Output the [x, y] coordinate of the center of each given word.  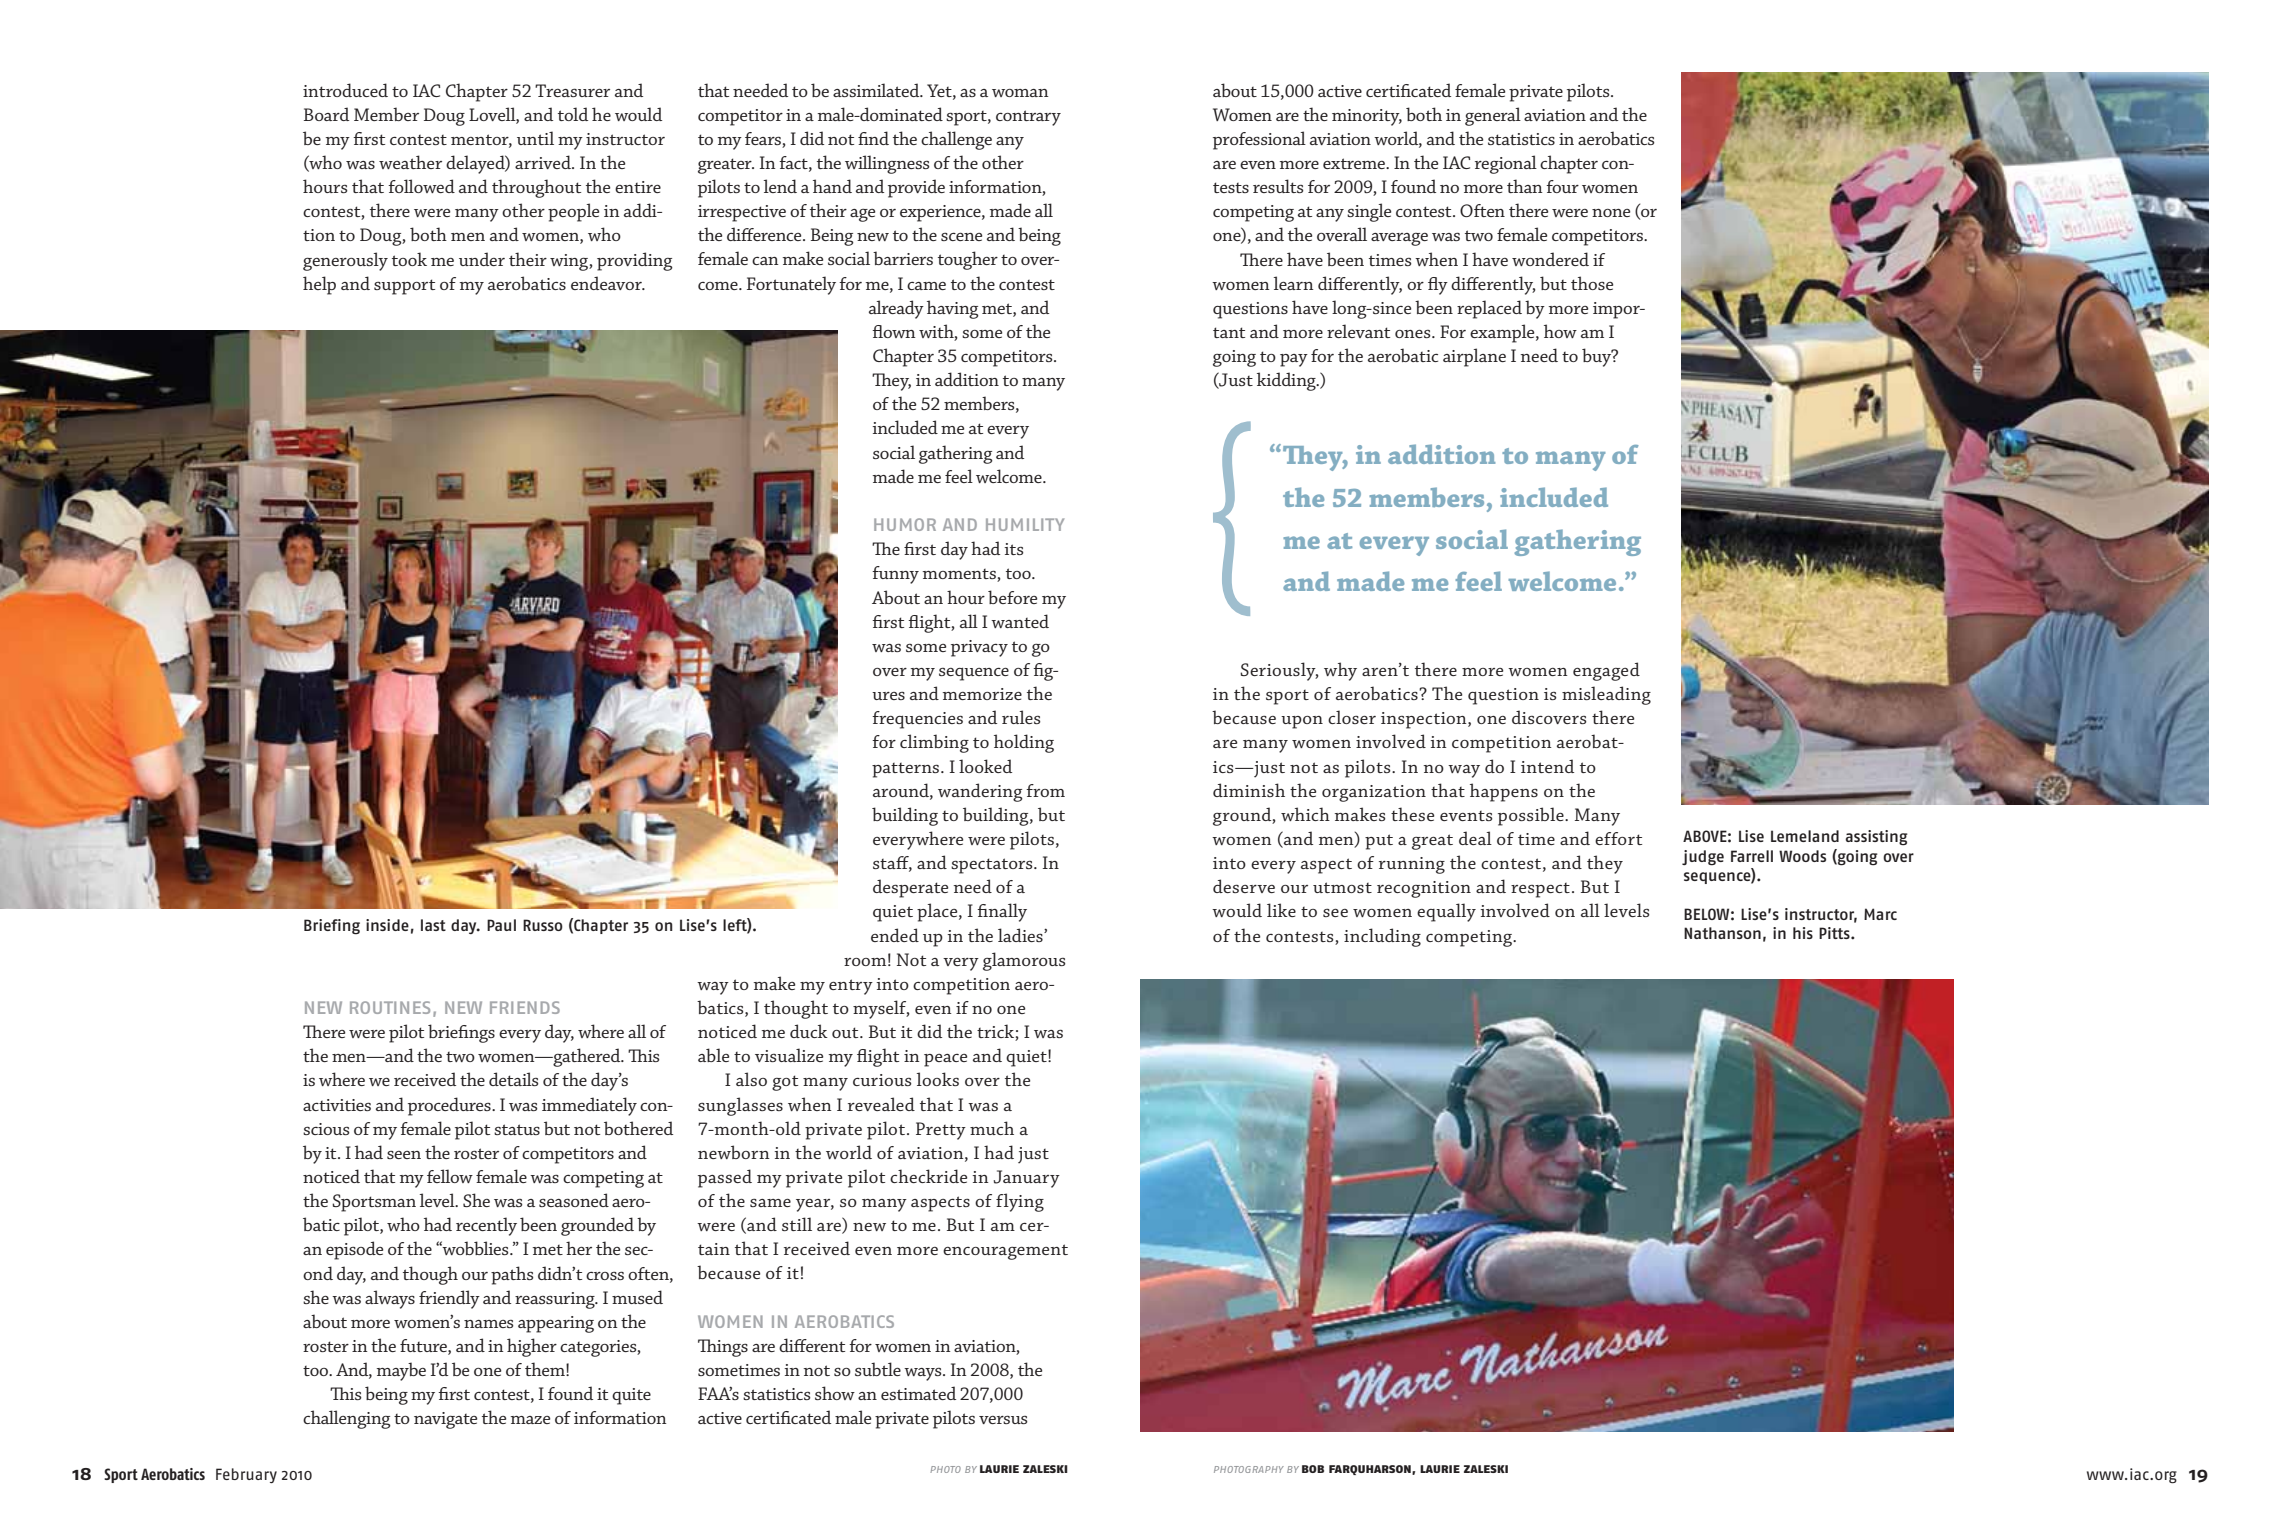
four [1562, 186]
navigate [445, 1420]
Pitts [1835, 933]
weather [410, 162]
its [1013, 549]
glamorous [1024, 961]
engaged [1606, 671]
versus [1003, 1419]
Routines [390, 1007]
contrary [1028, 118]
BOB [1313, 1469]
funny [895, 575]
